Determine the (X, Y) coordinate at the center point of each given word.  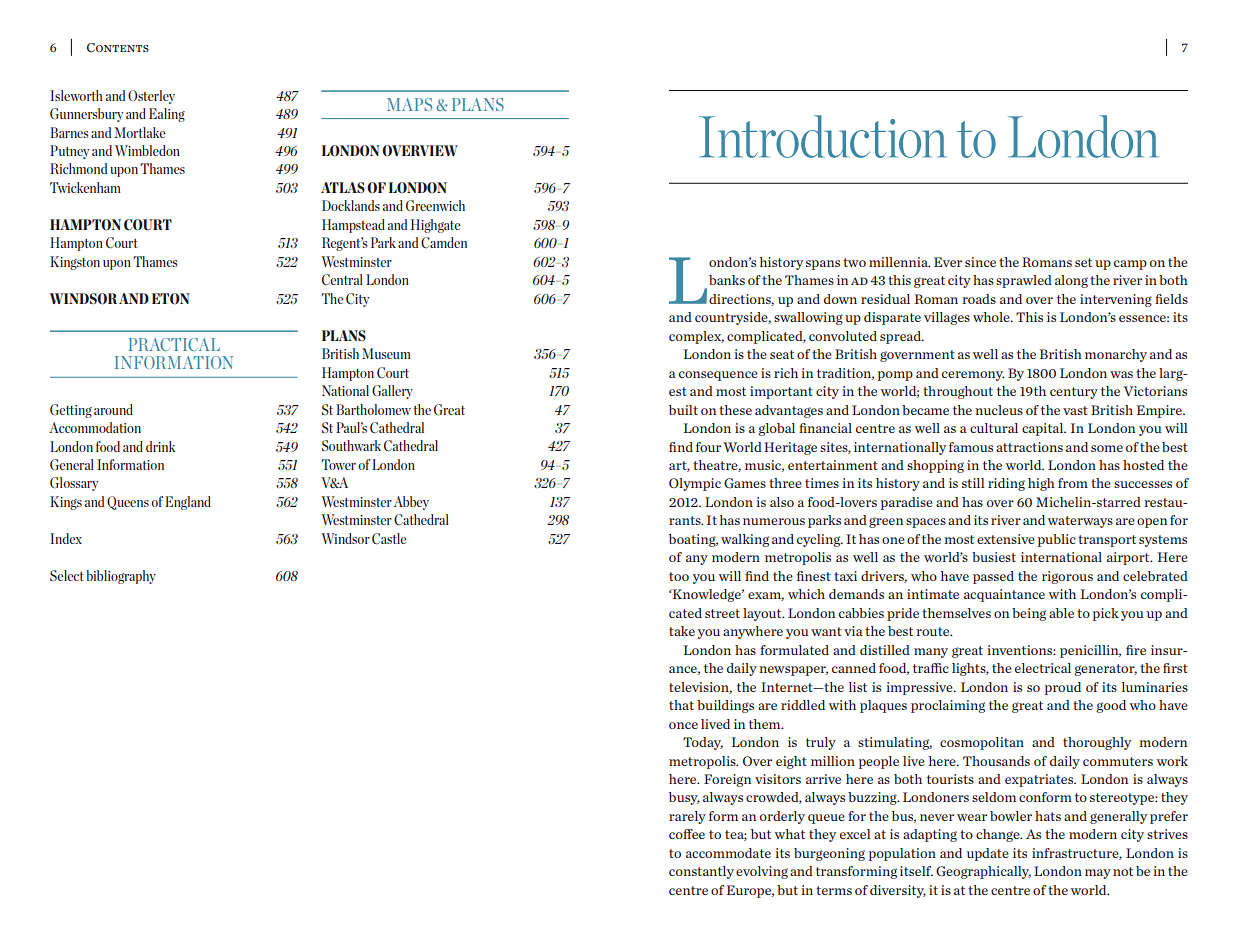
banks (727, 280)
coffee (687, 834)
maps (409, 104)
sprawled (1024, 281)
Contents (118, 47)
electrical (1043, 668)
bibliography (121, 577)
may (1098, 874)
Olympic (695, 484)
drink (160, 446)
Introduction (822, 136)
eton (171, 299)
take (682, 631)
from (1073, 483)
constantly (701, 872)
